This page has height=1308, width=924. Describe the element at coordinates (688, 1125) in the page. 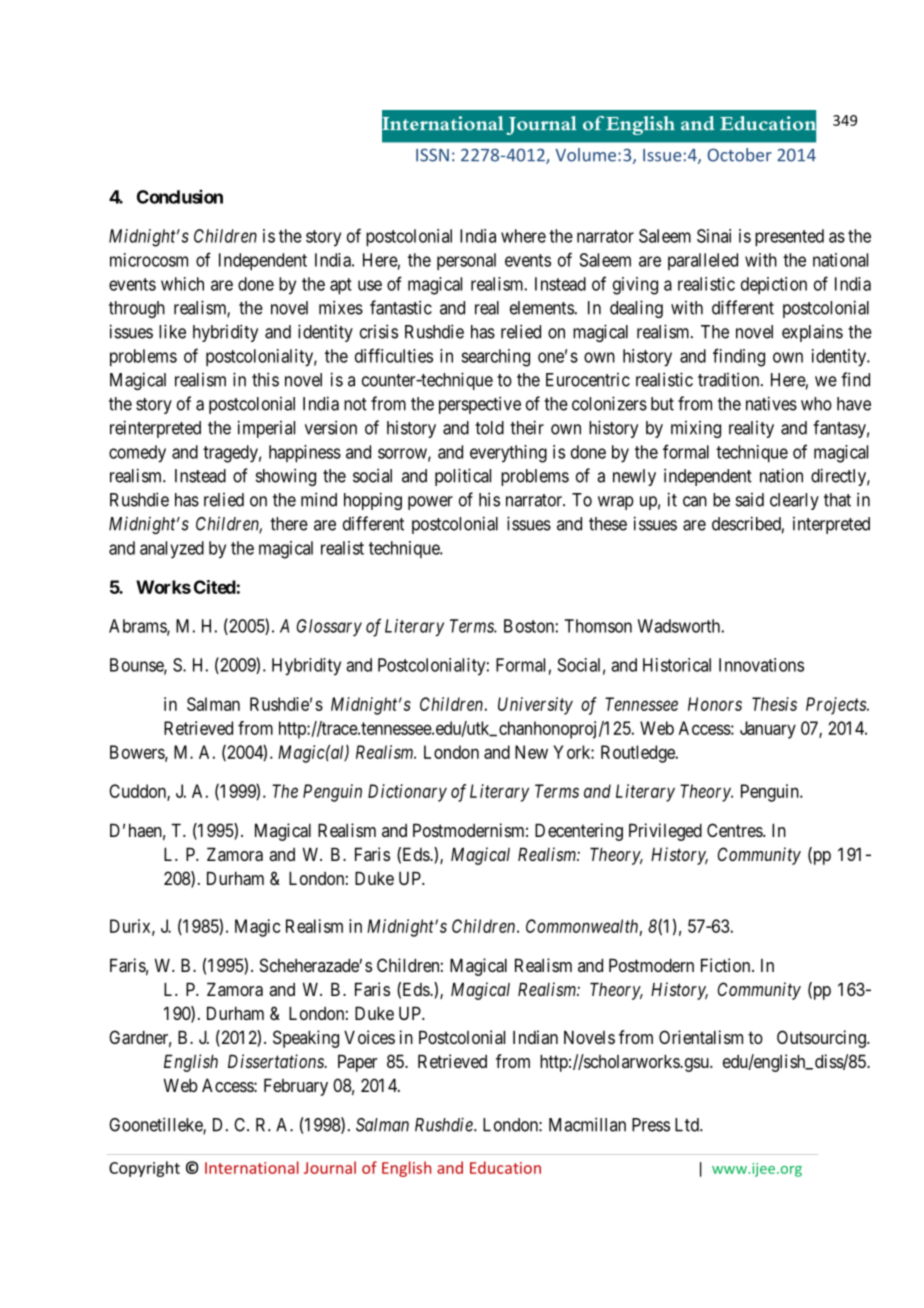

I see `Ltd` at that location.
